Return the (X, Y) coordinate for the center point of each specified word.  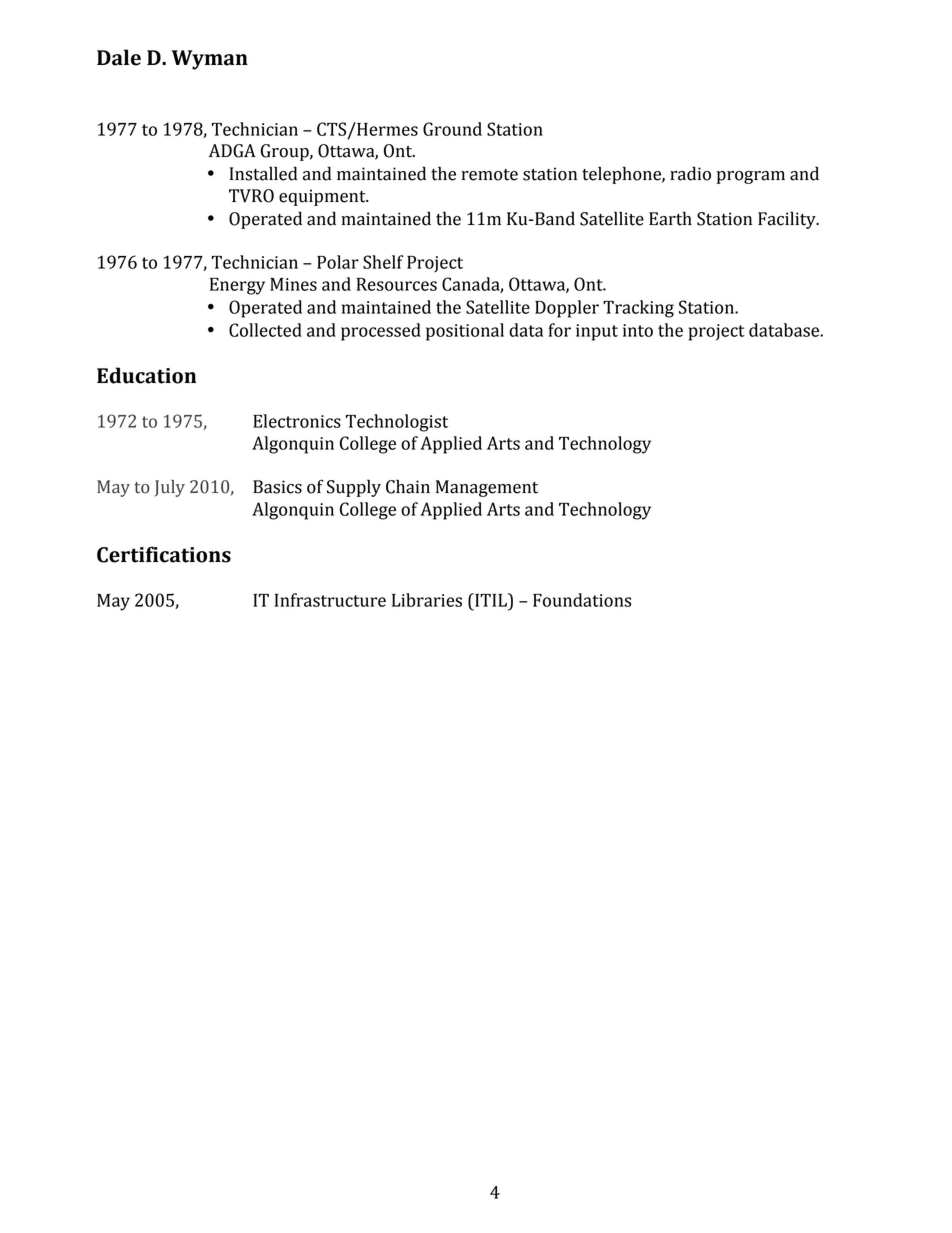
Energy (237, 286)
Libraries (427, 600)
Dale (119, 57)
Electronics (297, 421)
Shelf (383, 262)
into (638, 330)
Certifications (164, 554)
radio (690, 173)
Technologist (397, 423)
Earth (670, 218)
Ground (452, 129)
